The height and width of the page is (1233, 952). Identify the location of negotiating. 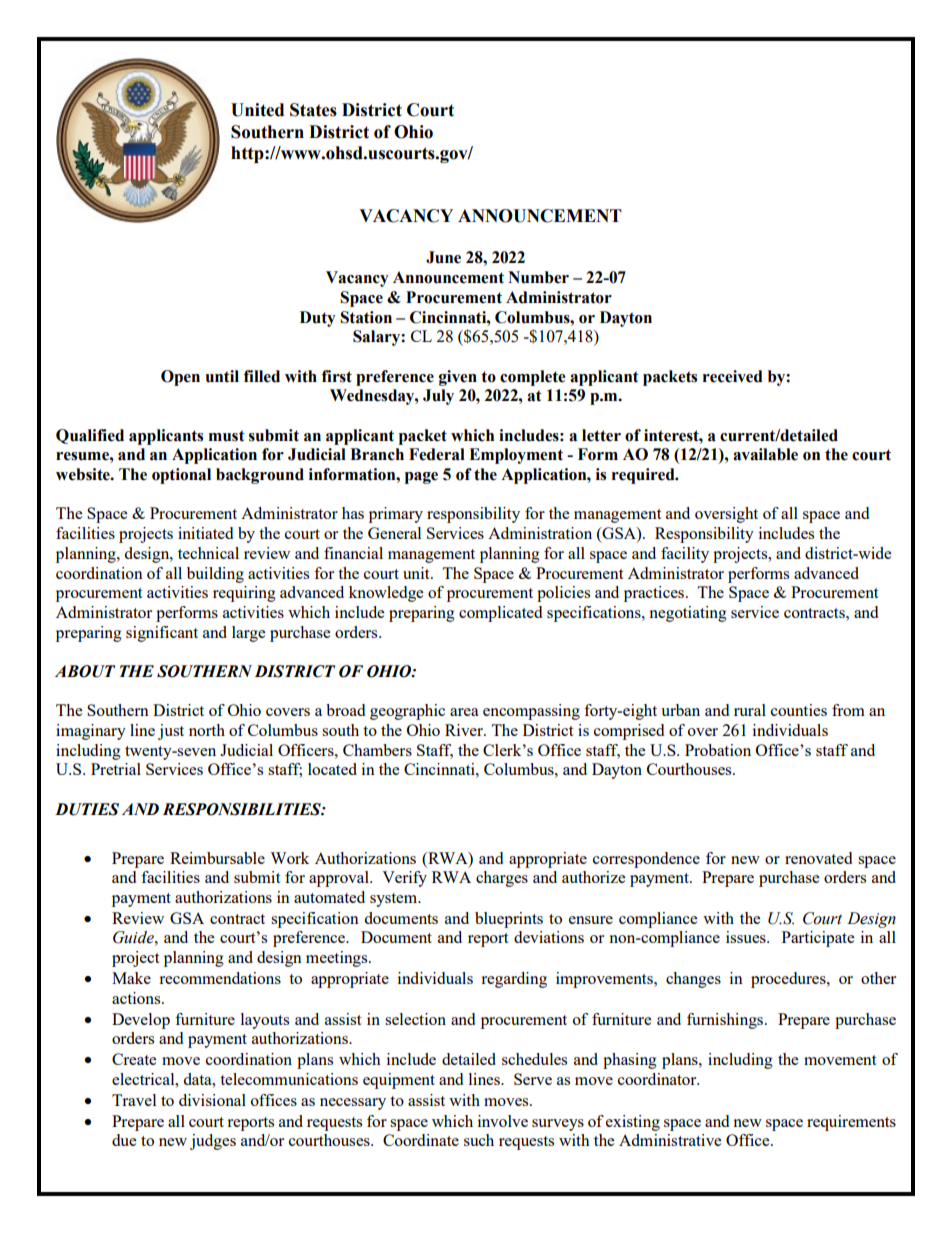
(688, 614).
